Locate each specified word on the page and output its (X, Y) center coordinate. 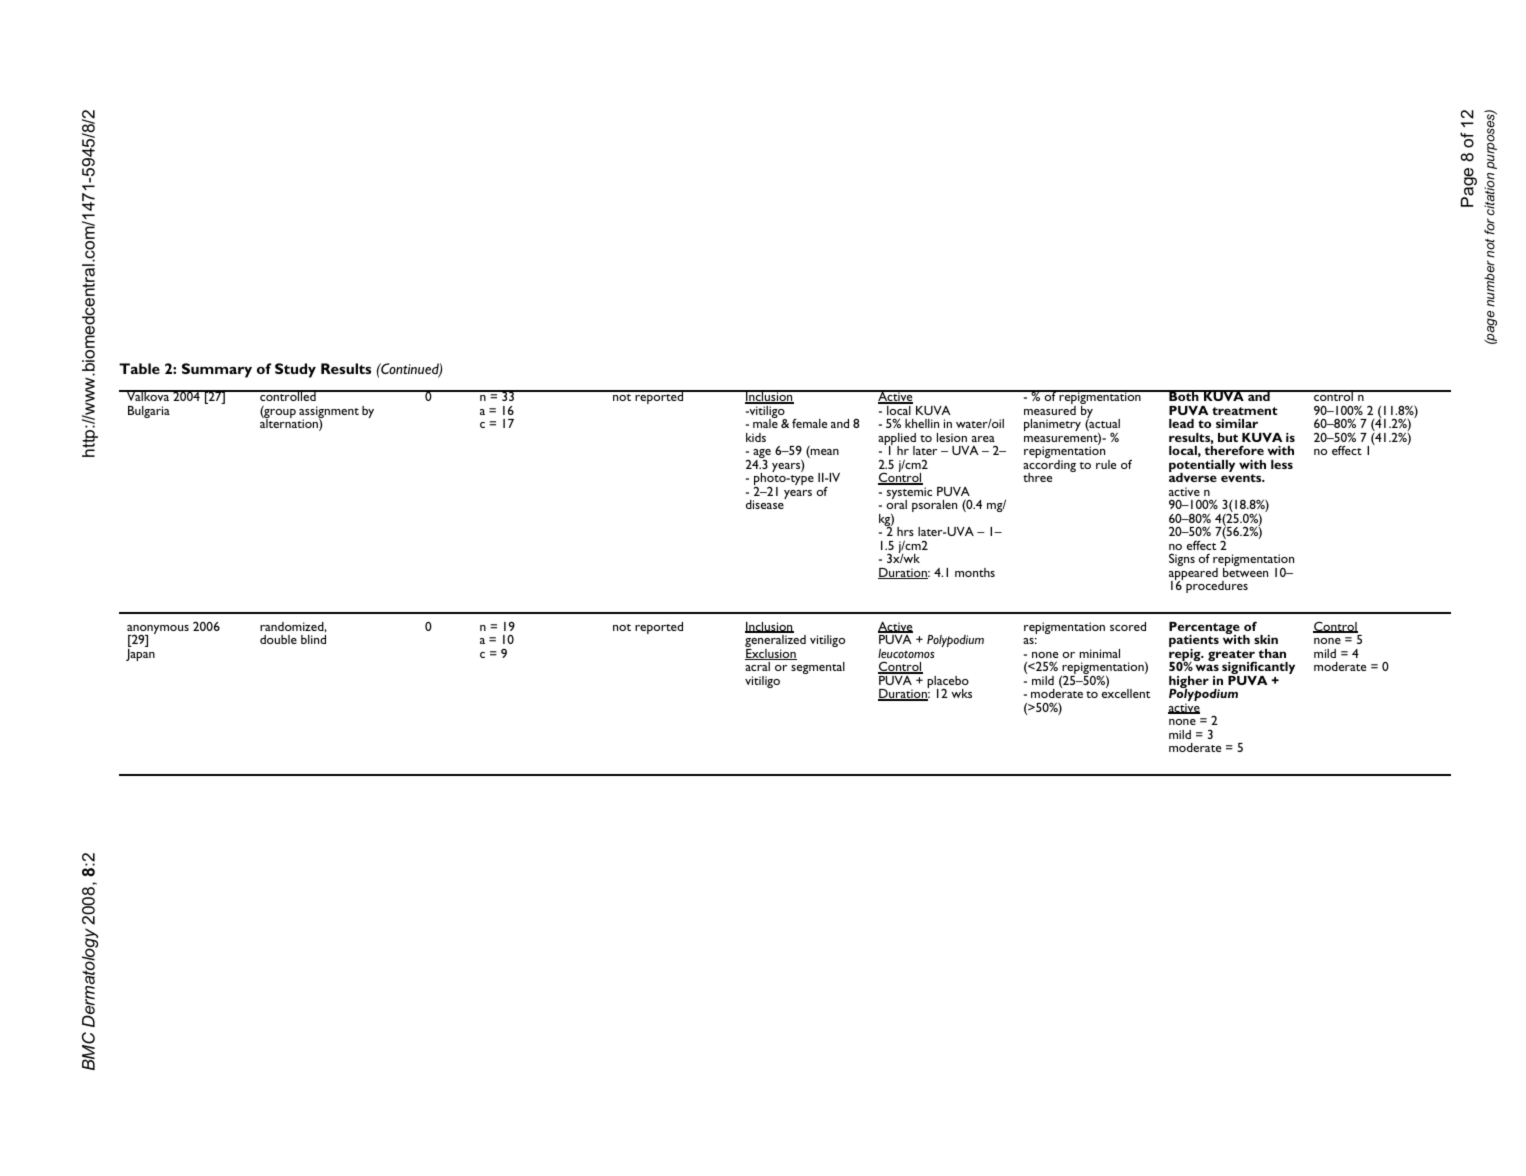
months (975, 572)
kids (756, 437)
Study (295, 370)
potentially (1202, 467)
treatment (1245, 411)
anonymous (158, 631)
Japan (140, 655)
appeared (1193, 575)
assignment (329, 413)
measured (1050, 410)
